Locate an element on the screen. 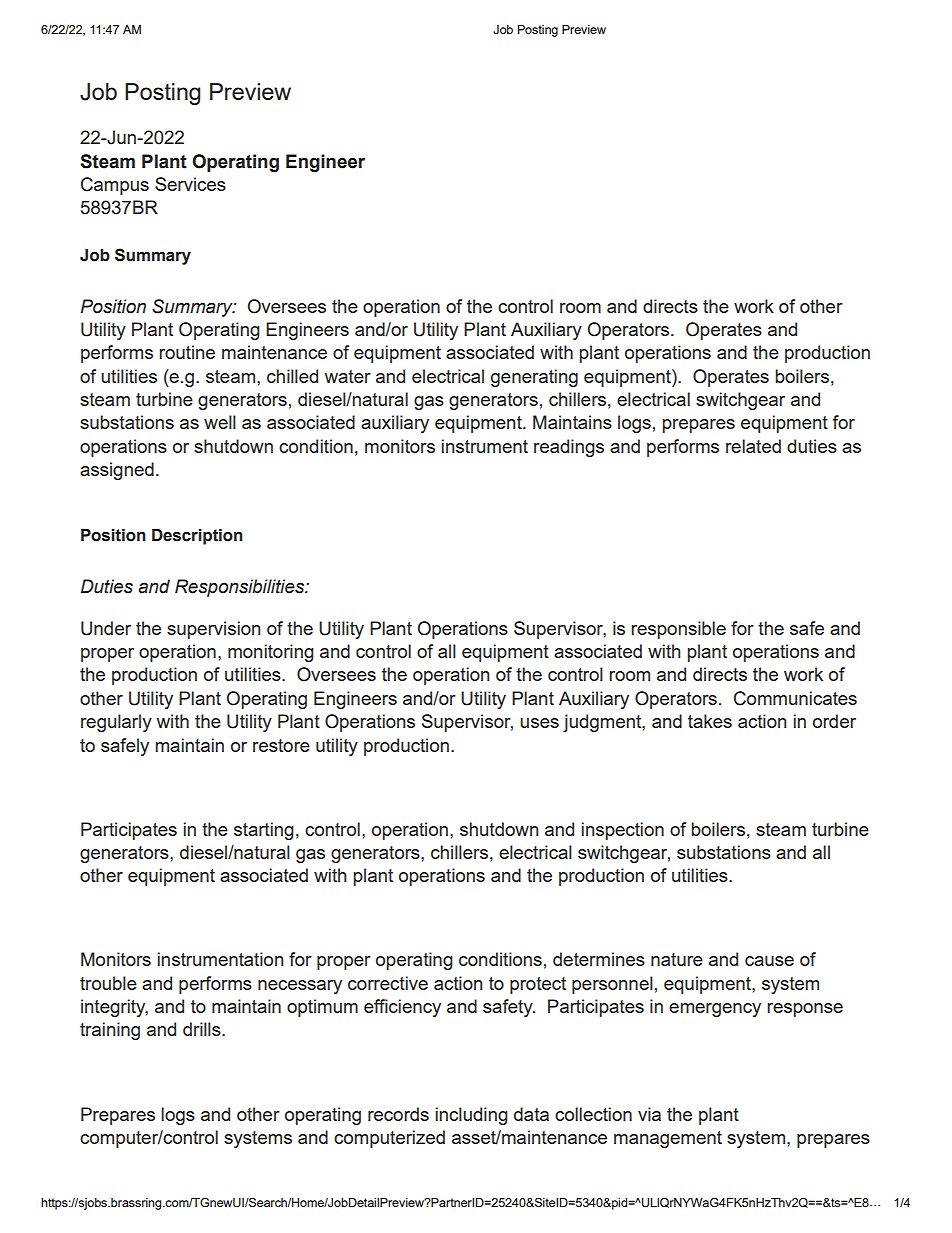 This screenshot has width=952, height=1233. uses is located at coordinates (539, 723).
